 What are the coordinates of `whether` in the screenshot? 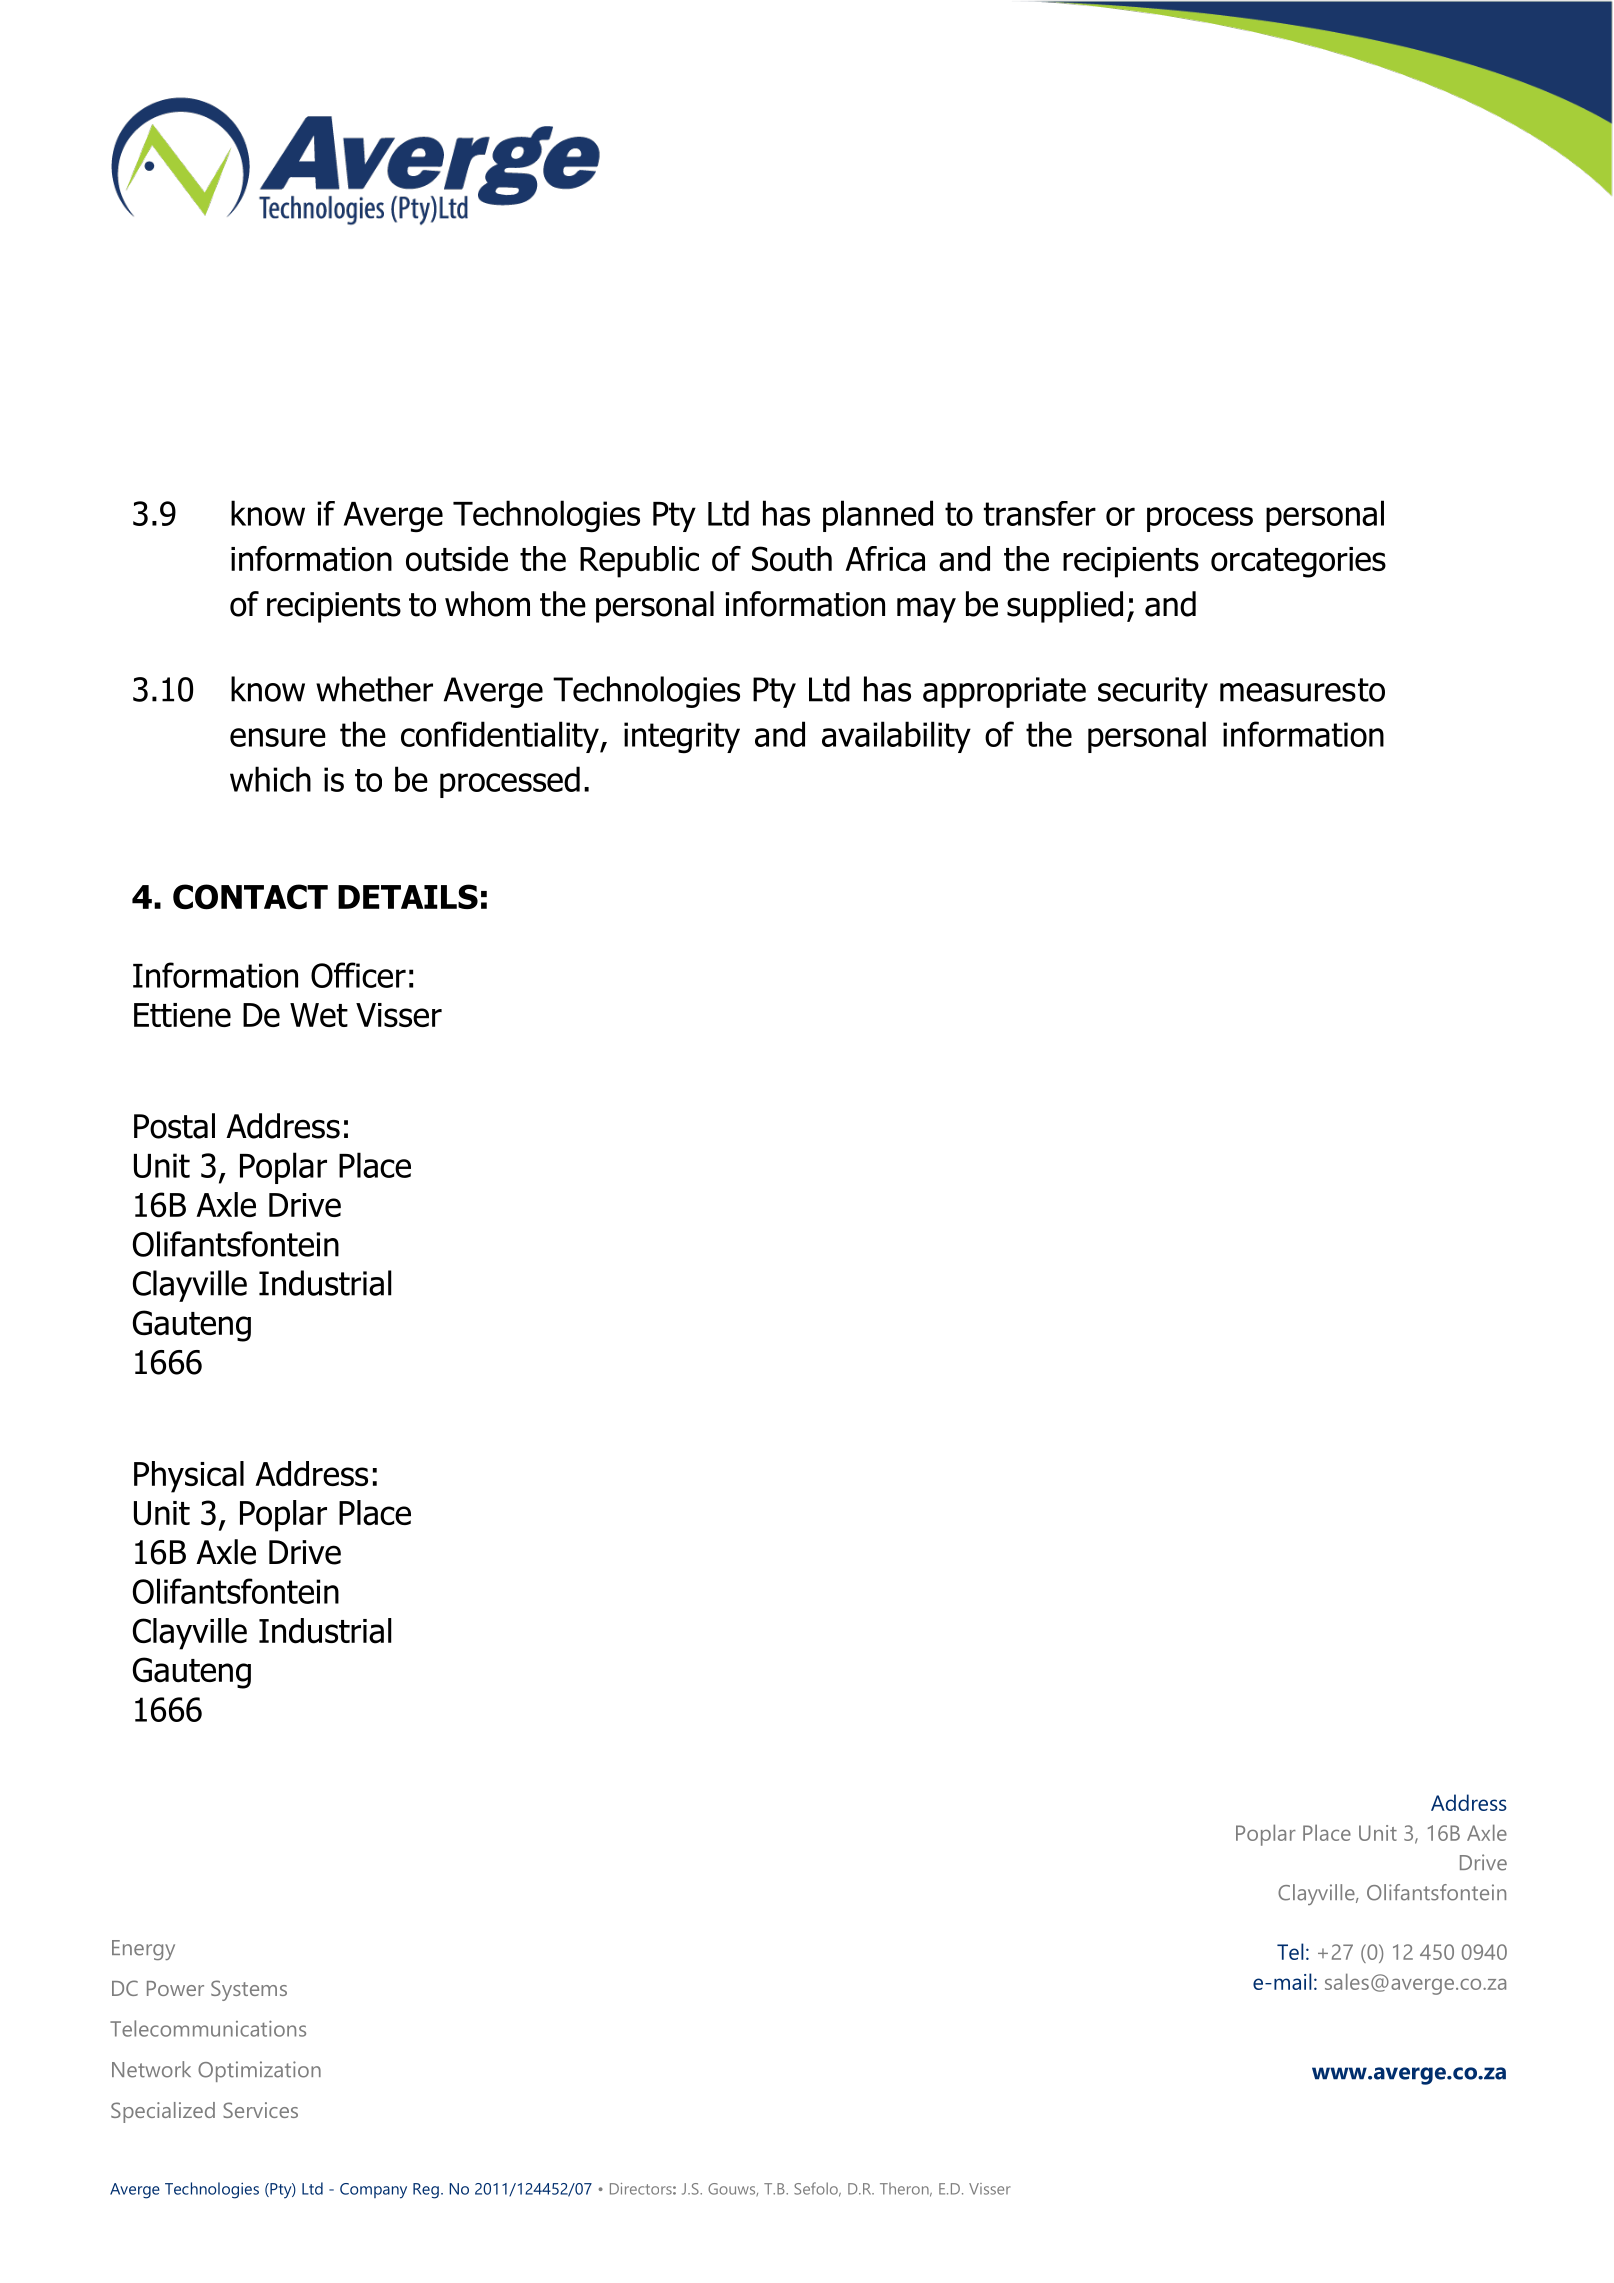 It's located at (374, 689).
